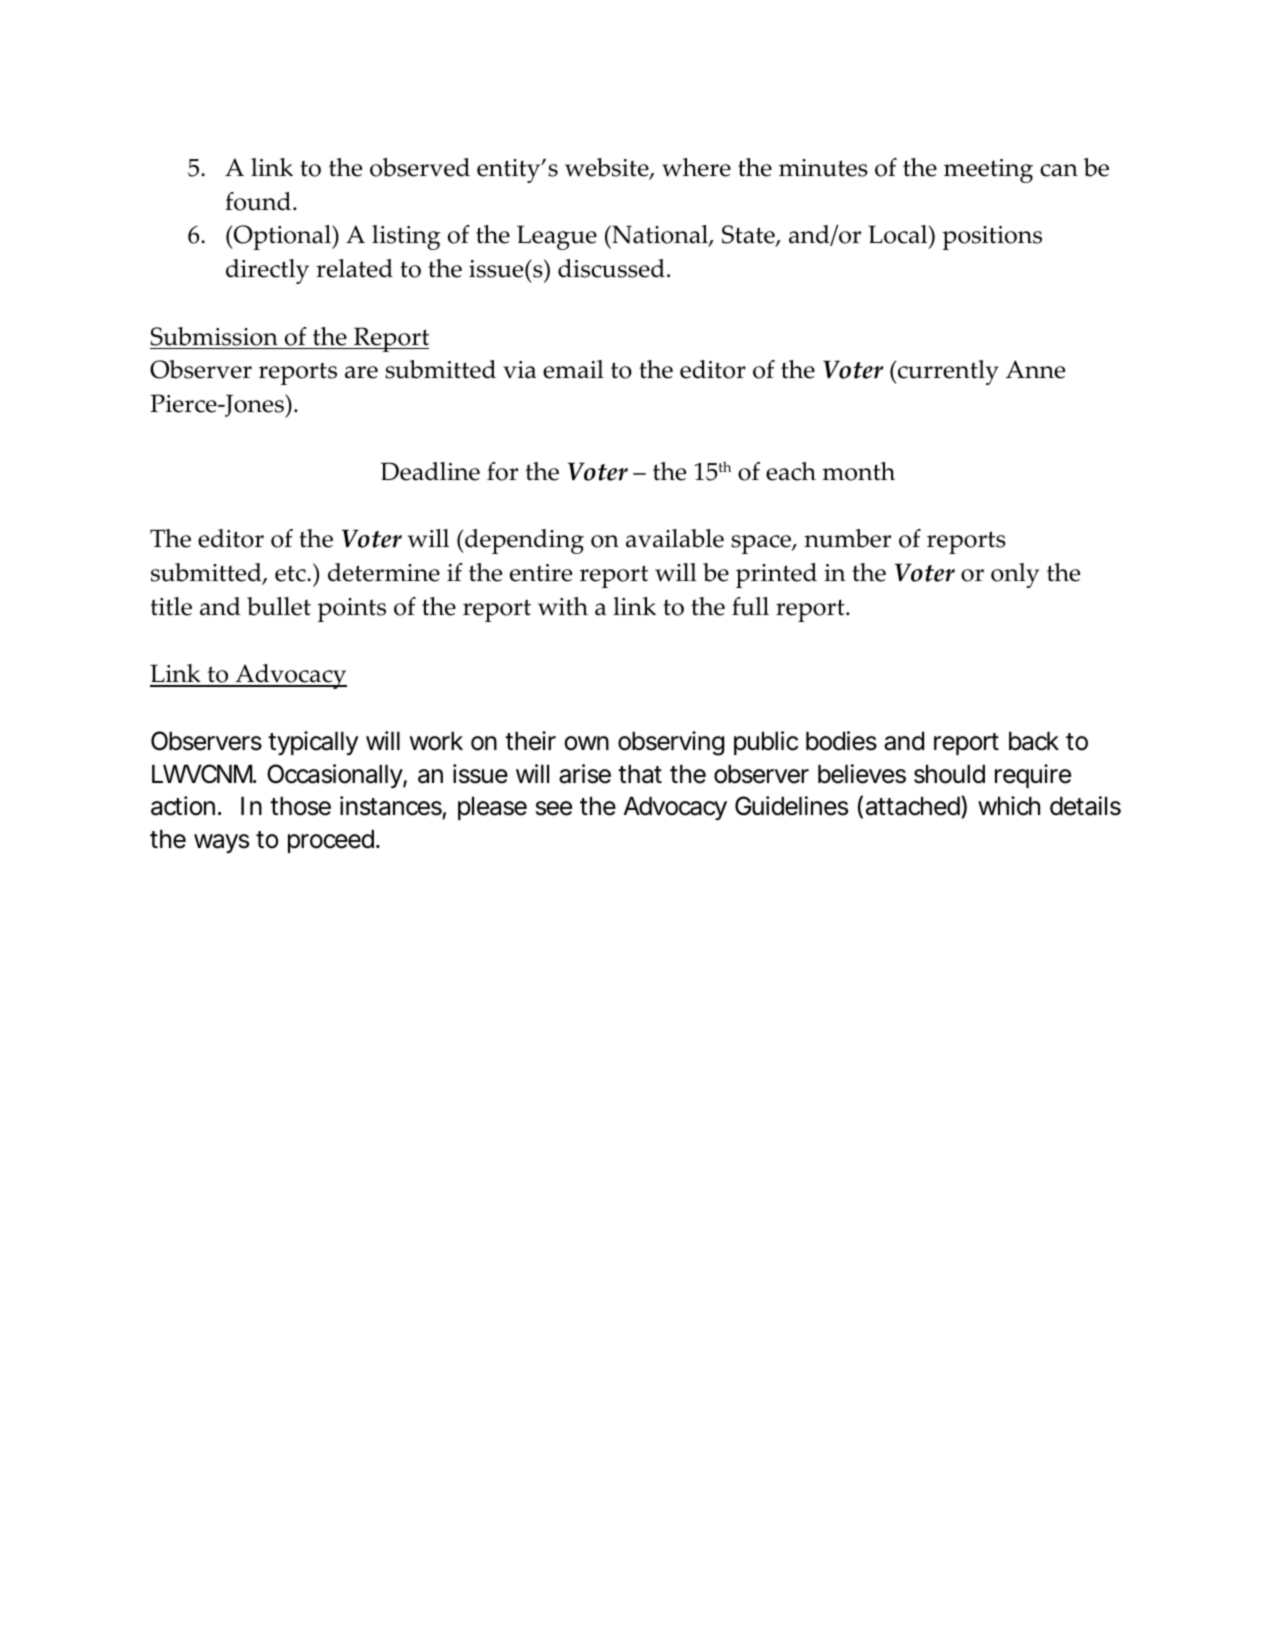 The width and height of the screenshot is (1276, 1651). I want to click on meeting, so click(988, 171).
